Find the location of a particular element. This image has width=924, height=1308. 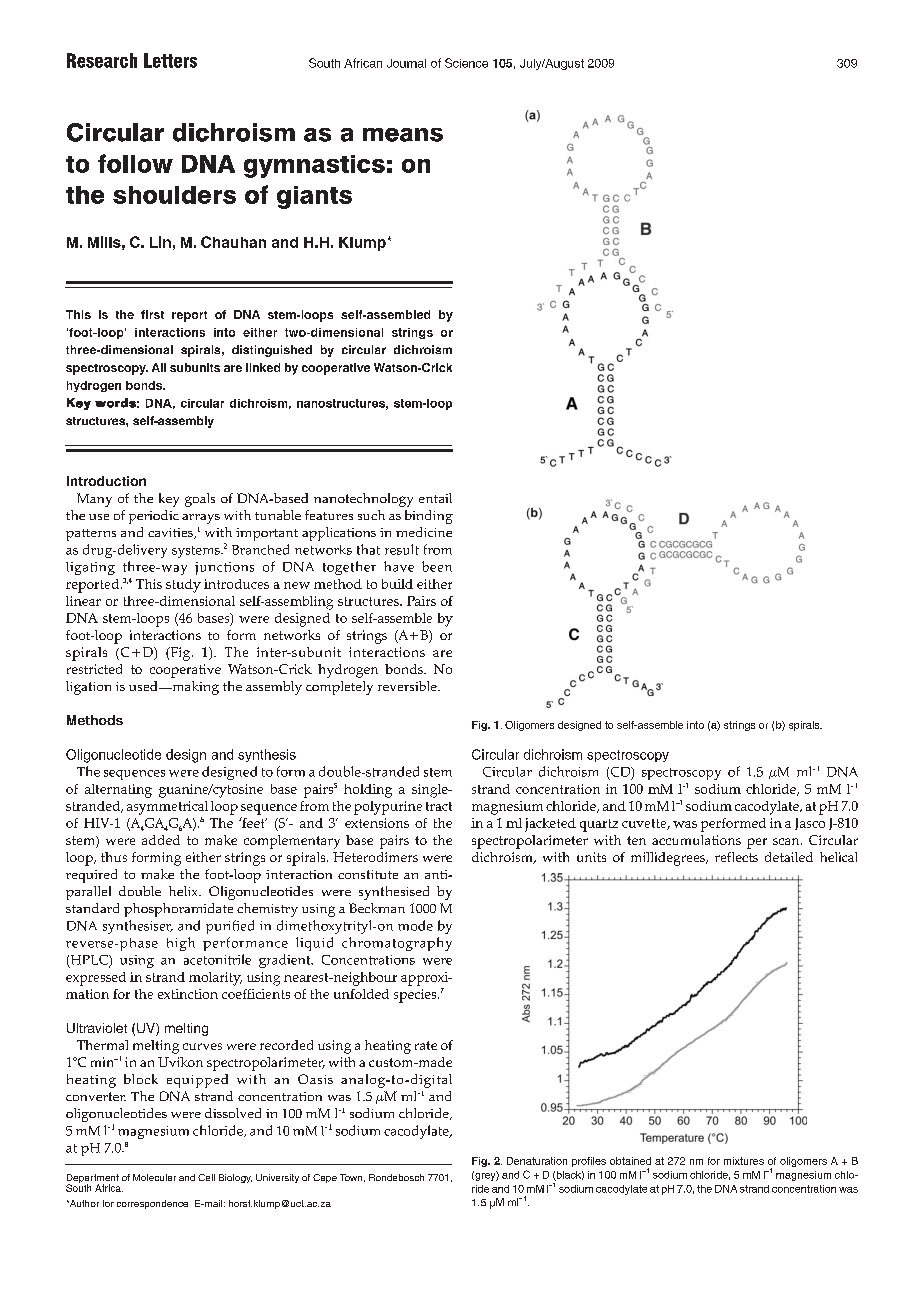

Science is located at coordinates (466, 63).
